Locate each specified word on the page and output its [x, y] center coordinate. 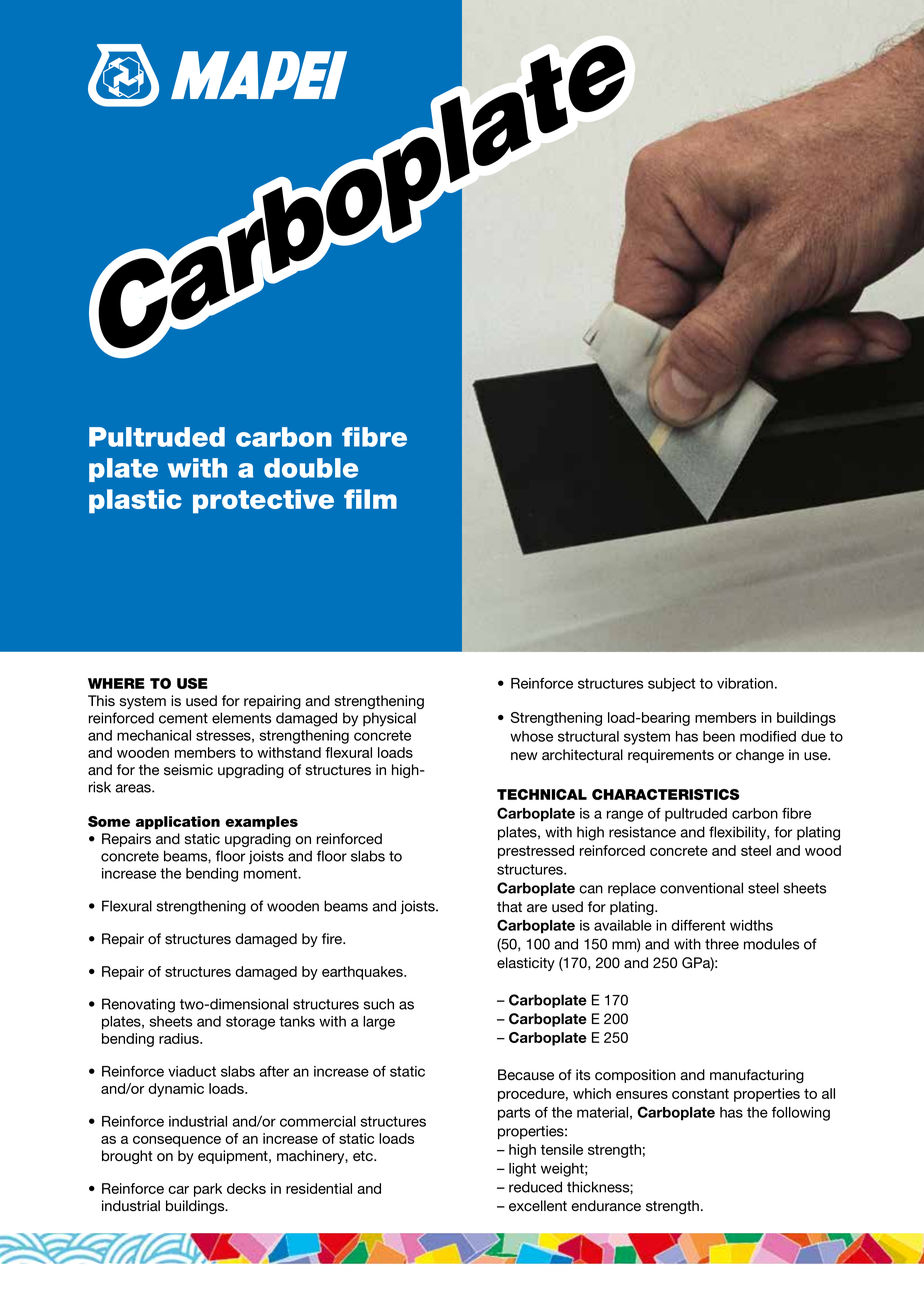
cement [183, 718]
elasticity [526, 964]
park [208, 1190]
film [370, 499]
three [722, 944]
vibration [745, 683]
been [719, 736]
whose [531, 736]
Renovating [138, 1005]
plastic [135, 501]
